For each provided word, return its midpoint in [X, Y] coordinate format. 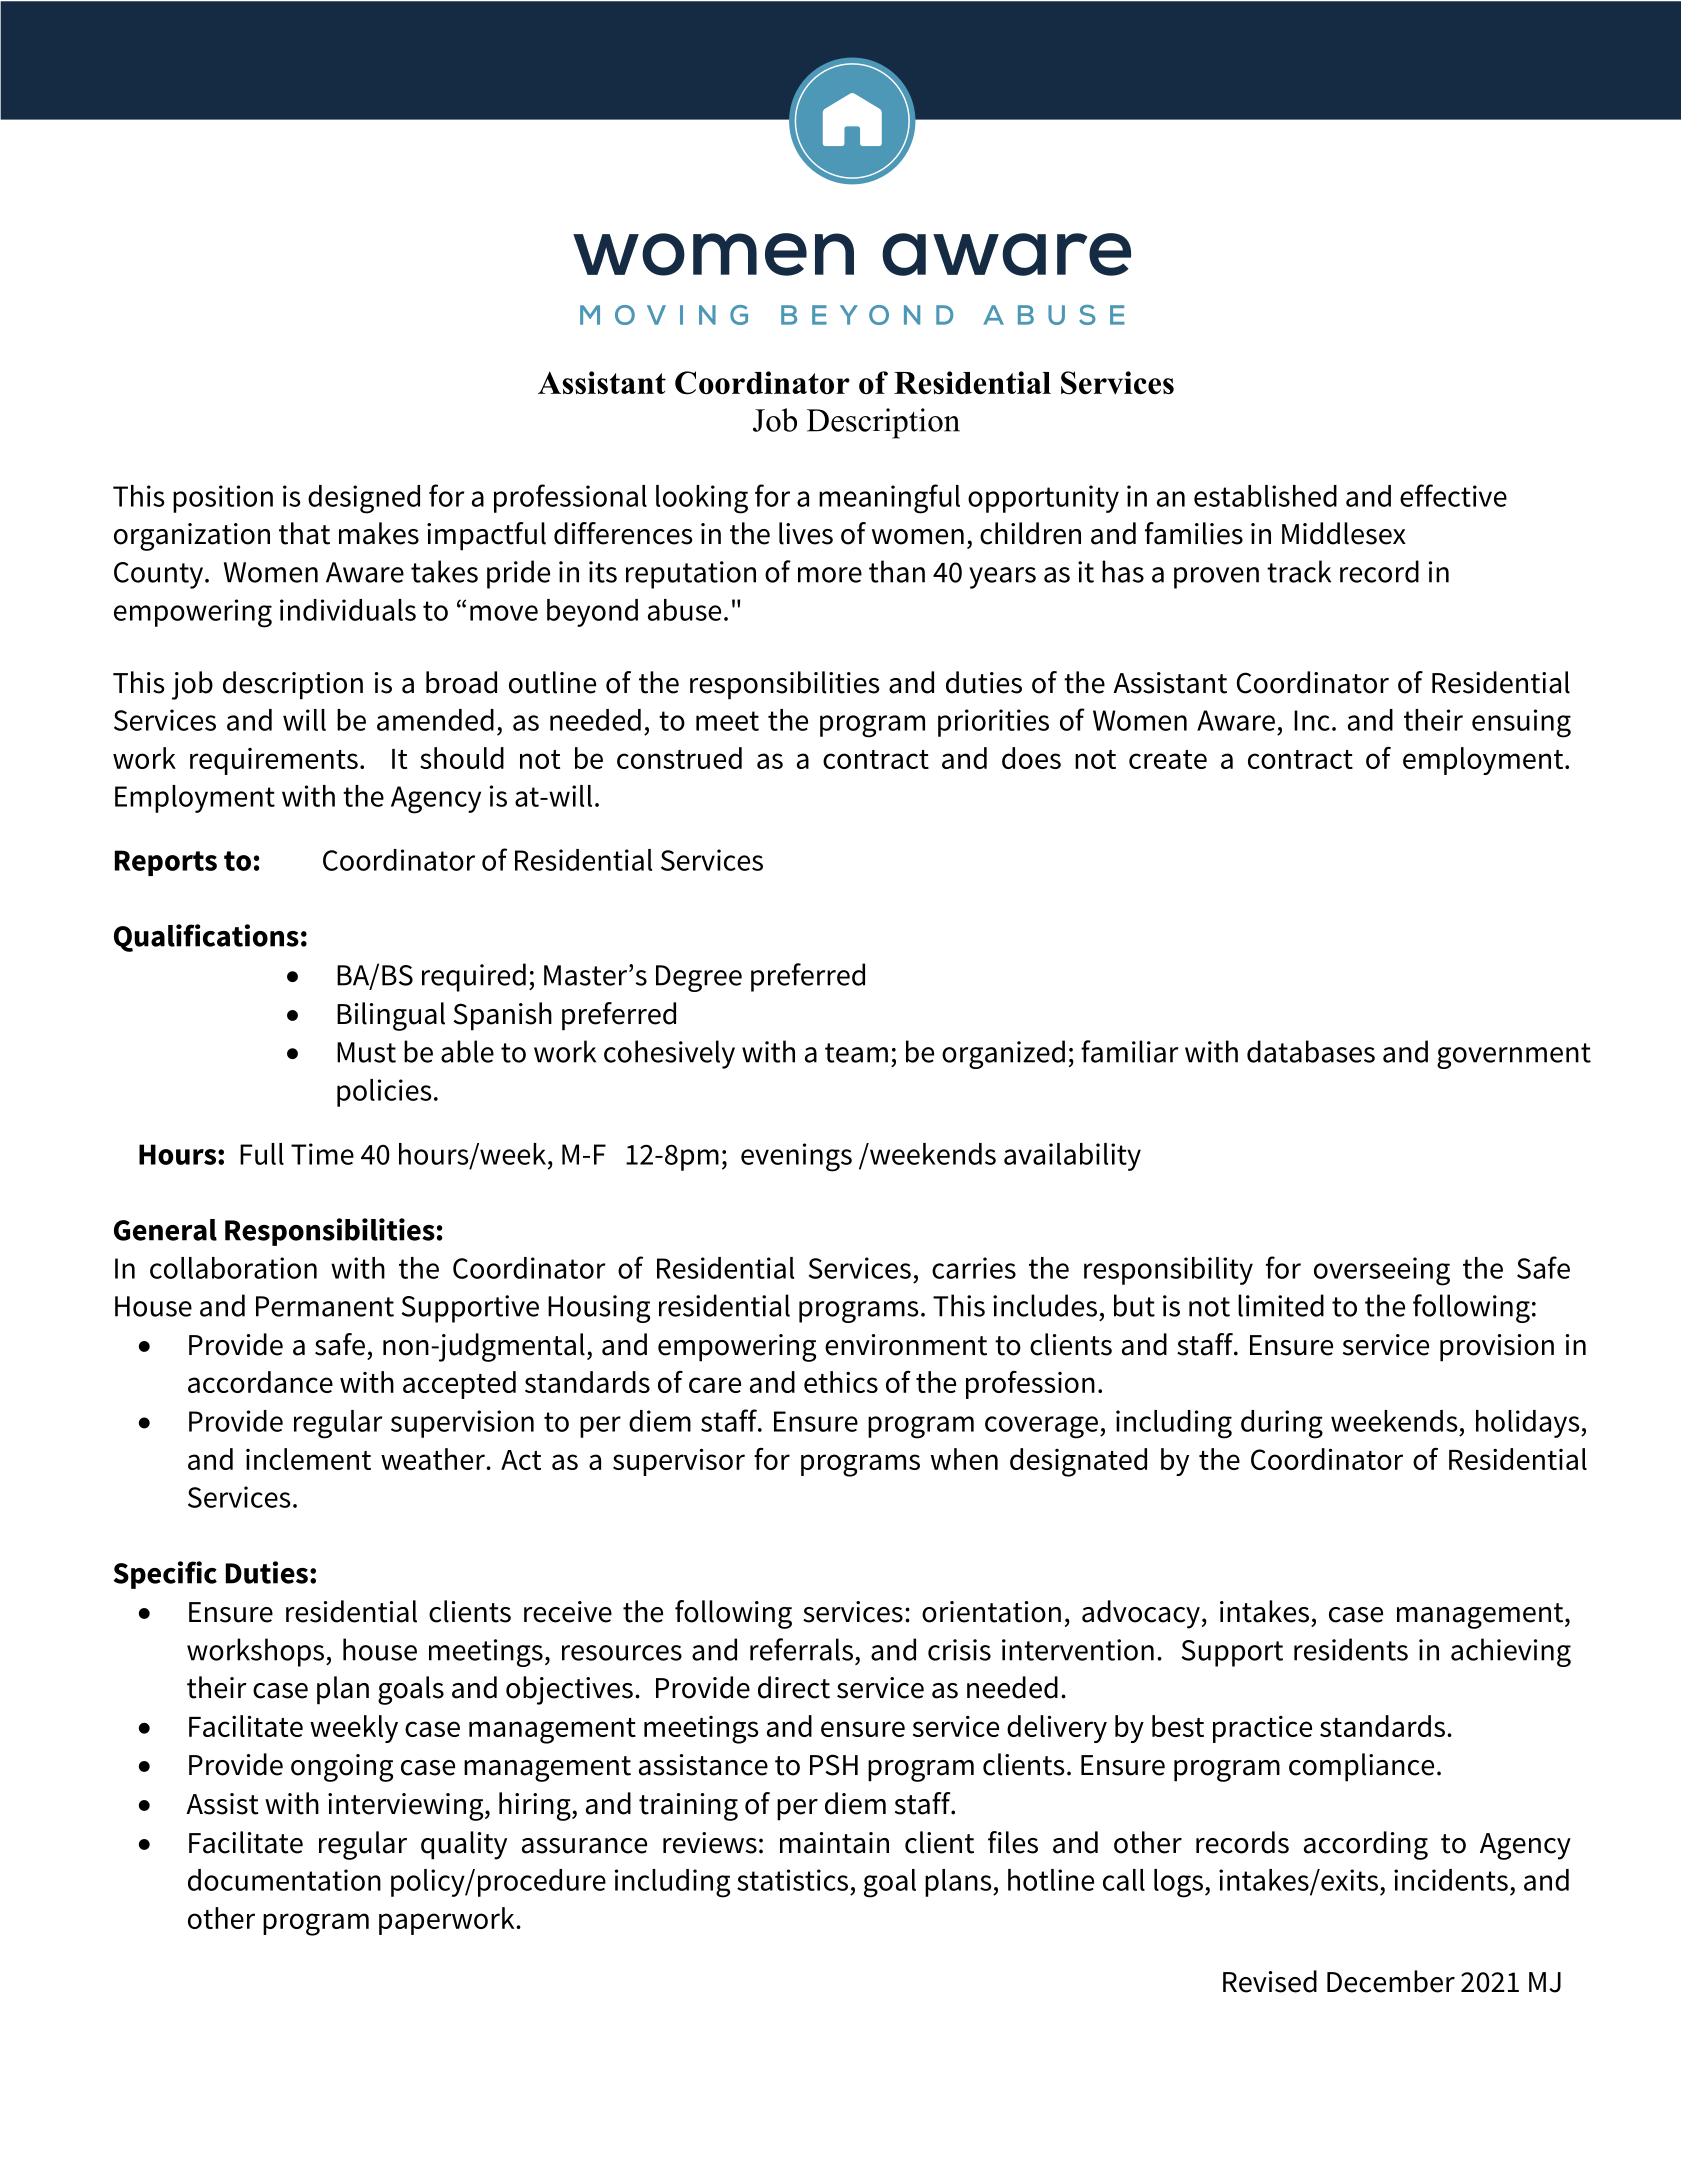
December [1391, 1981]
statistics [792, 1880]
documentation [284, 1880]
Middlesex [1344, 533]
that [304, 533]
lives [806, 533]
